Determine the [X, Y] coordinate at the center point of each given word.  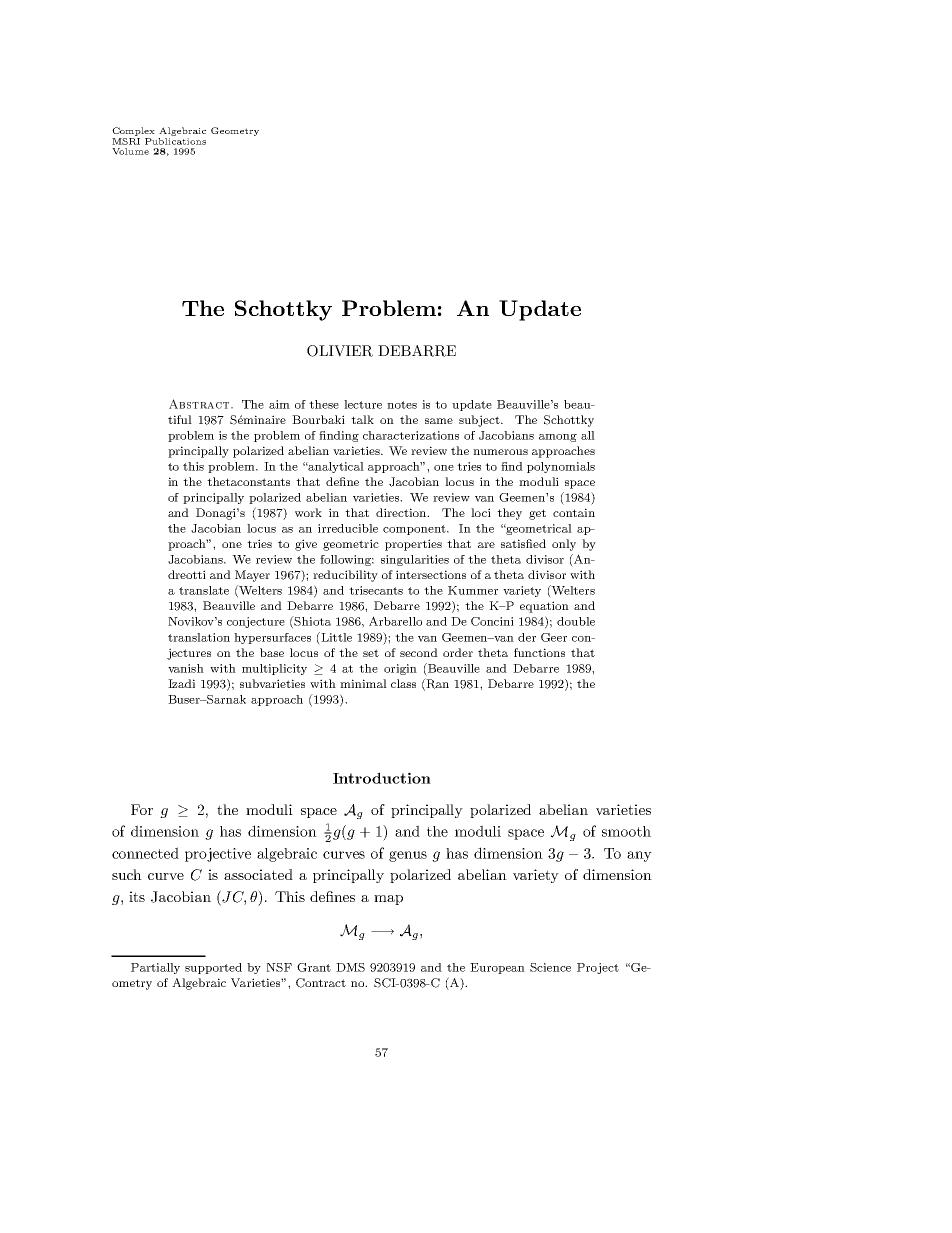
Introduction [382, 778]
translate [204, 590]
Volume [130, 151]
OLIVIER [340, 351]
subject [480, 421]
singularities [415, 560]
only [564, 545]
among [558, 438]
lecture [363, 404]
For [142, 809]
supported [213, 968]
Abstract [200, 404]
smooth [626, 831]
